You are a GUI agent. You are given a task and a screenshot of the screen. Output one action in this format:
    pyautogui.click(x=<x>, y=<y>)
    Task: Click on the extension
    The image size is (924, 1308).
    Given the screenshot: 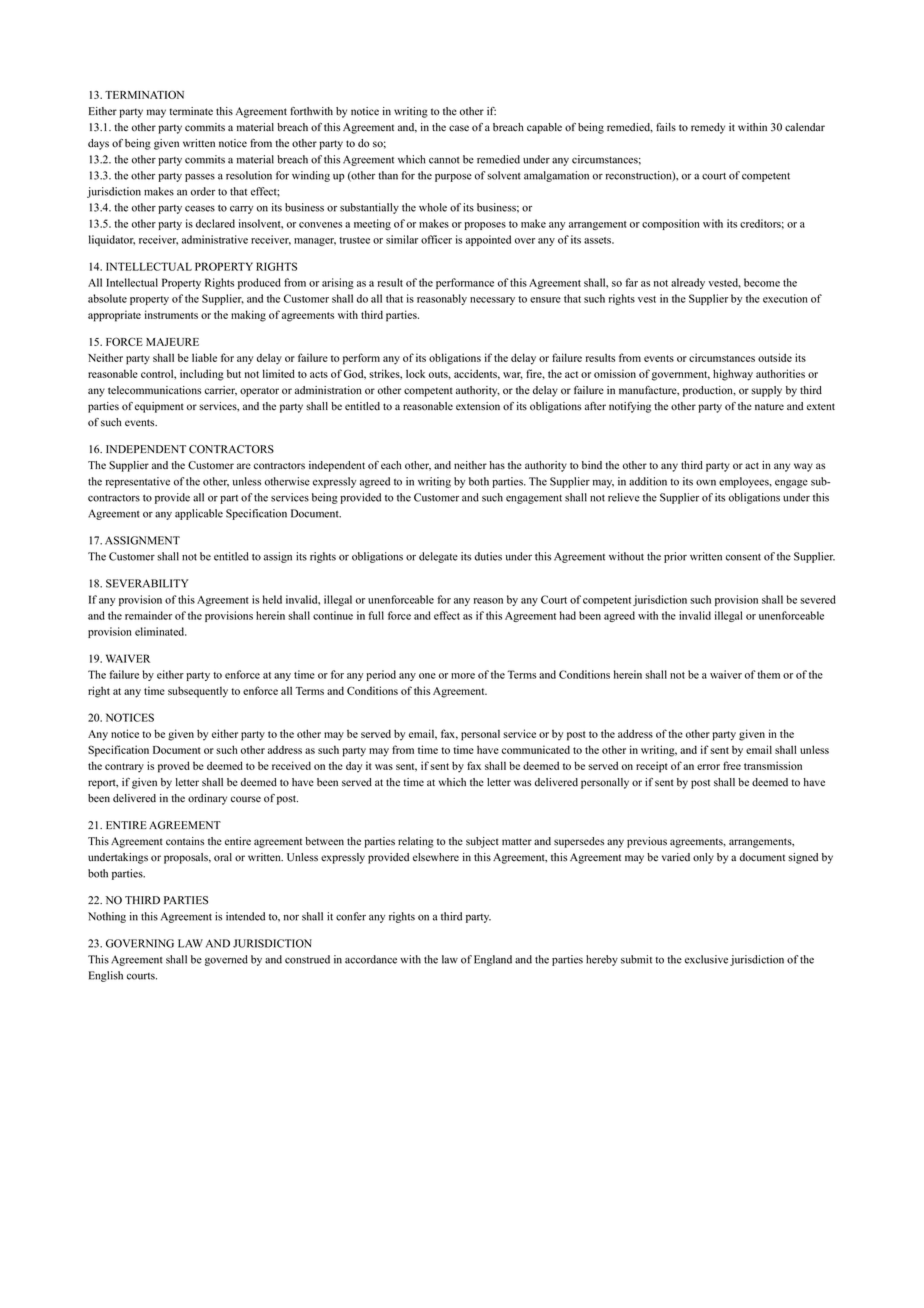 What is the action you would take?
    pyautogui.click(x=478, y=406)
